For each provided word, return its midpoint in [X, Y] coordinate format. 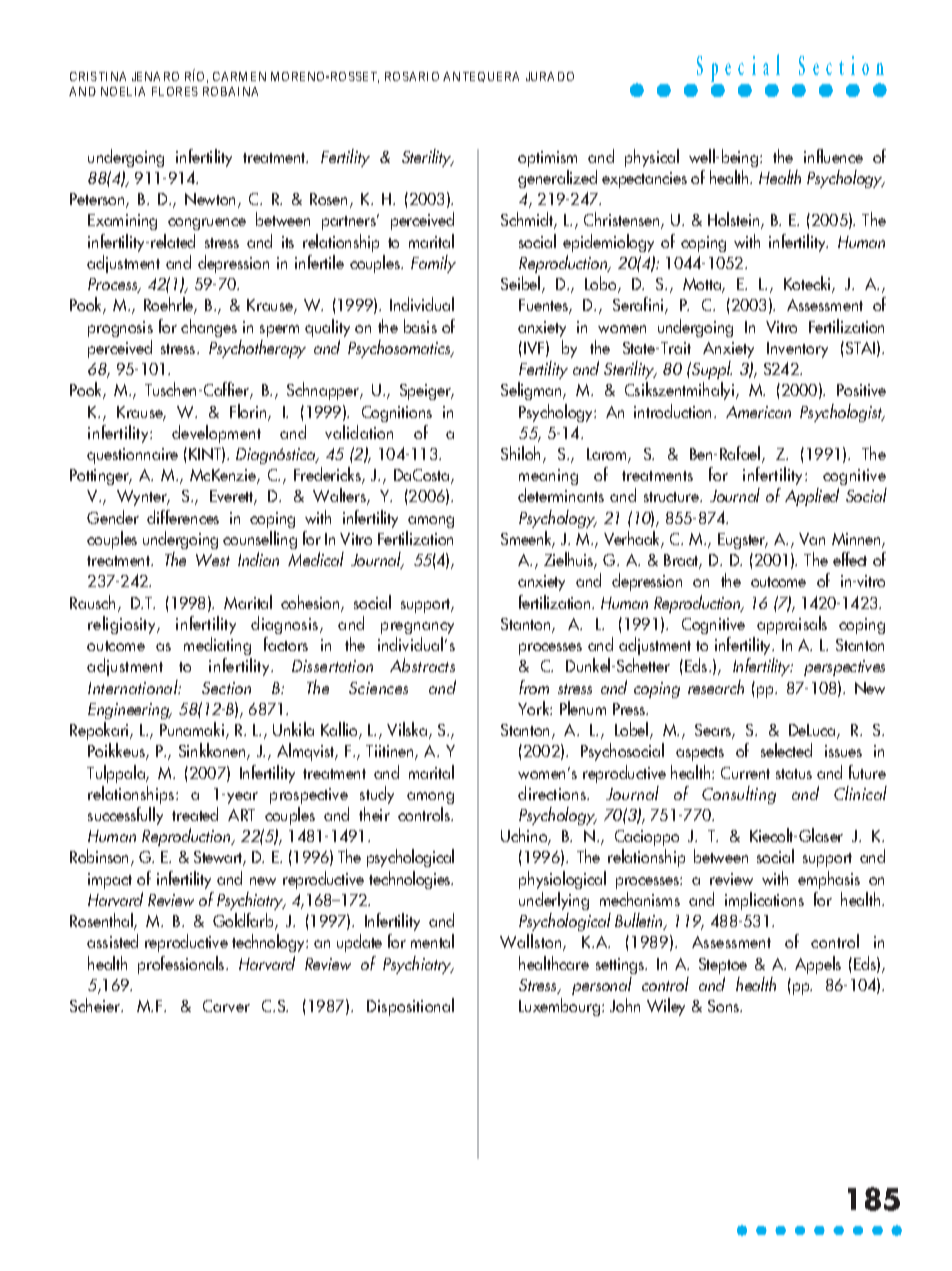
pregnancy [417, 628]
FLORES [175, 91]
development [216, 434]
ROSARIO [412, 76]
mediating [217, 646]
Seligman [532, 391]
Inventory [797, 350]
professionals [182, 965]
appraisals [792, 625]
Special [738, 69]
